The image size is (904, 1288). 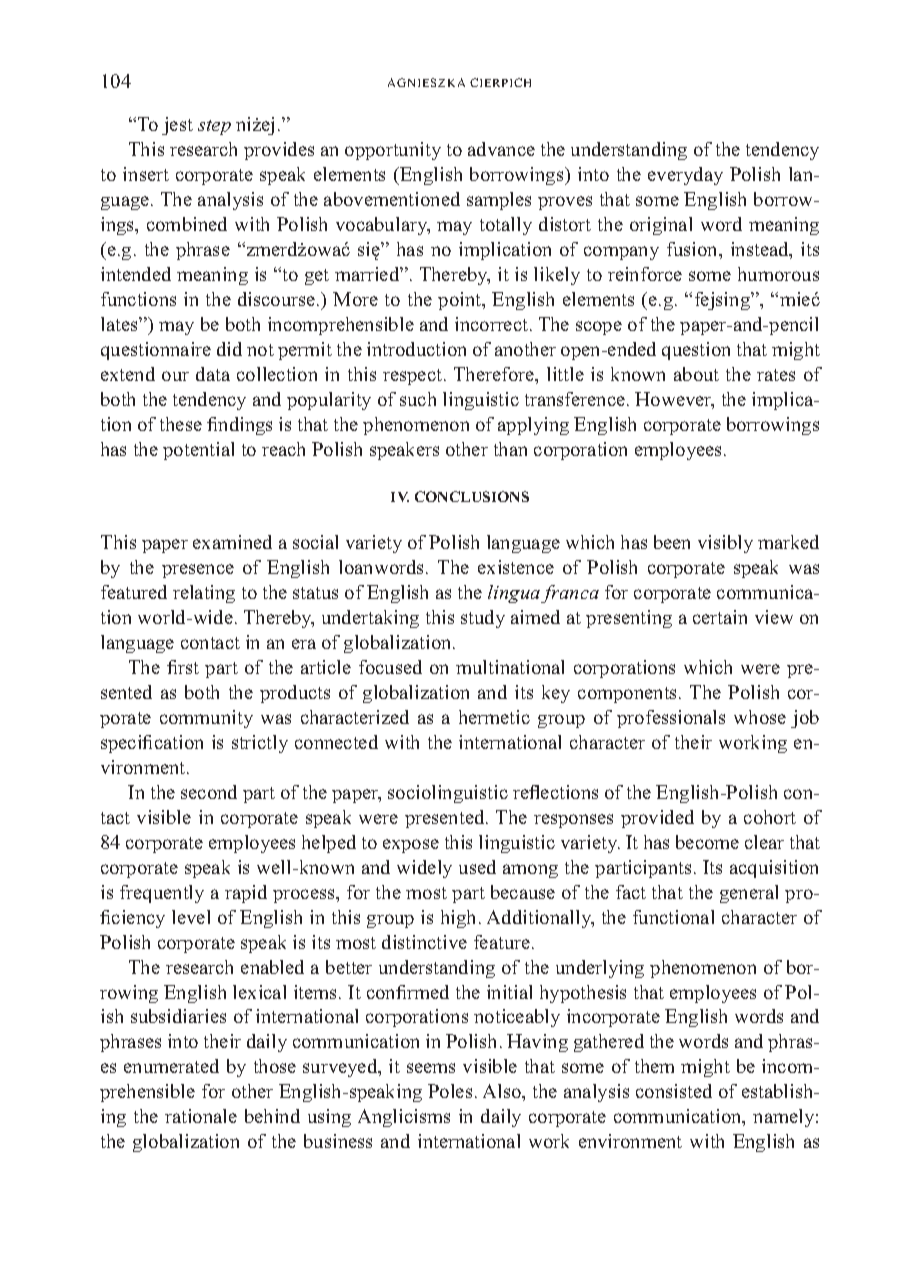 What do you see at coordinates (426, 82) in the screenshot?
I see `AGNIESZKA` at bounding box center [426, 82].
